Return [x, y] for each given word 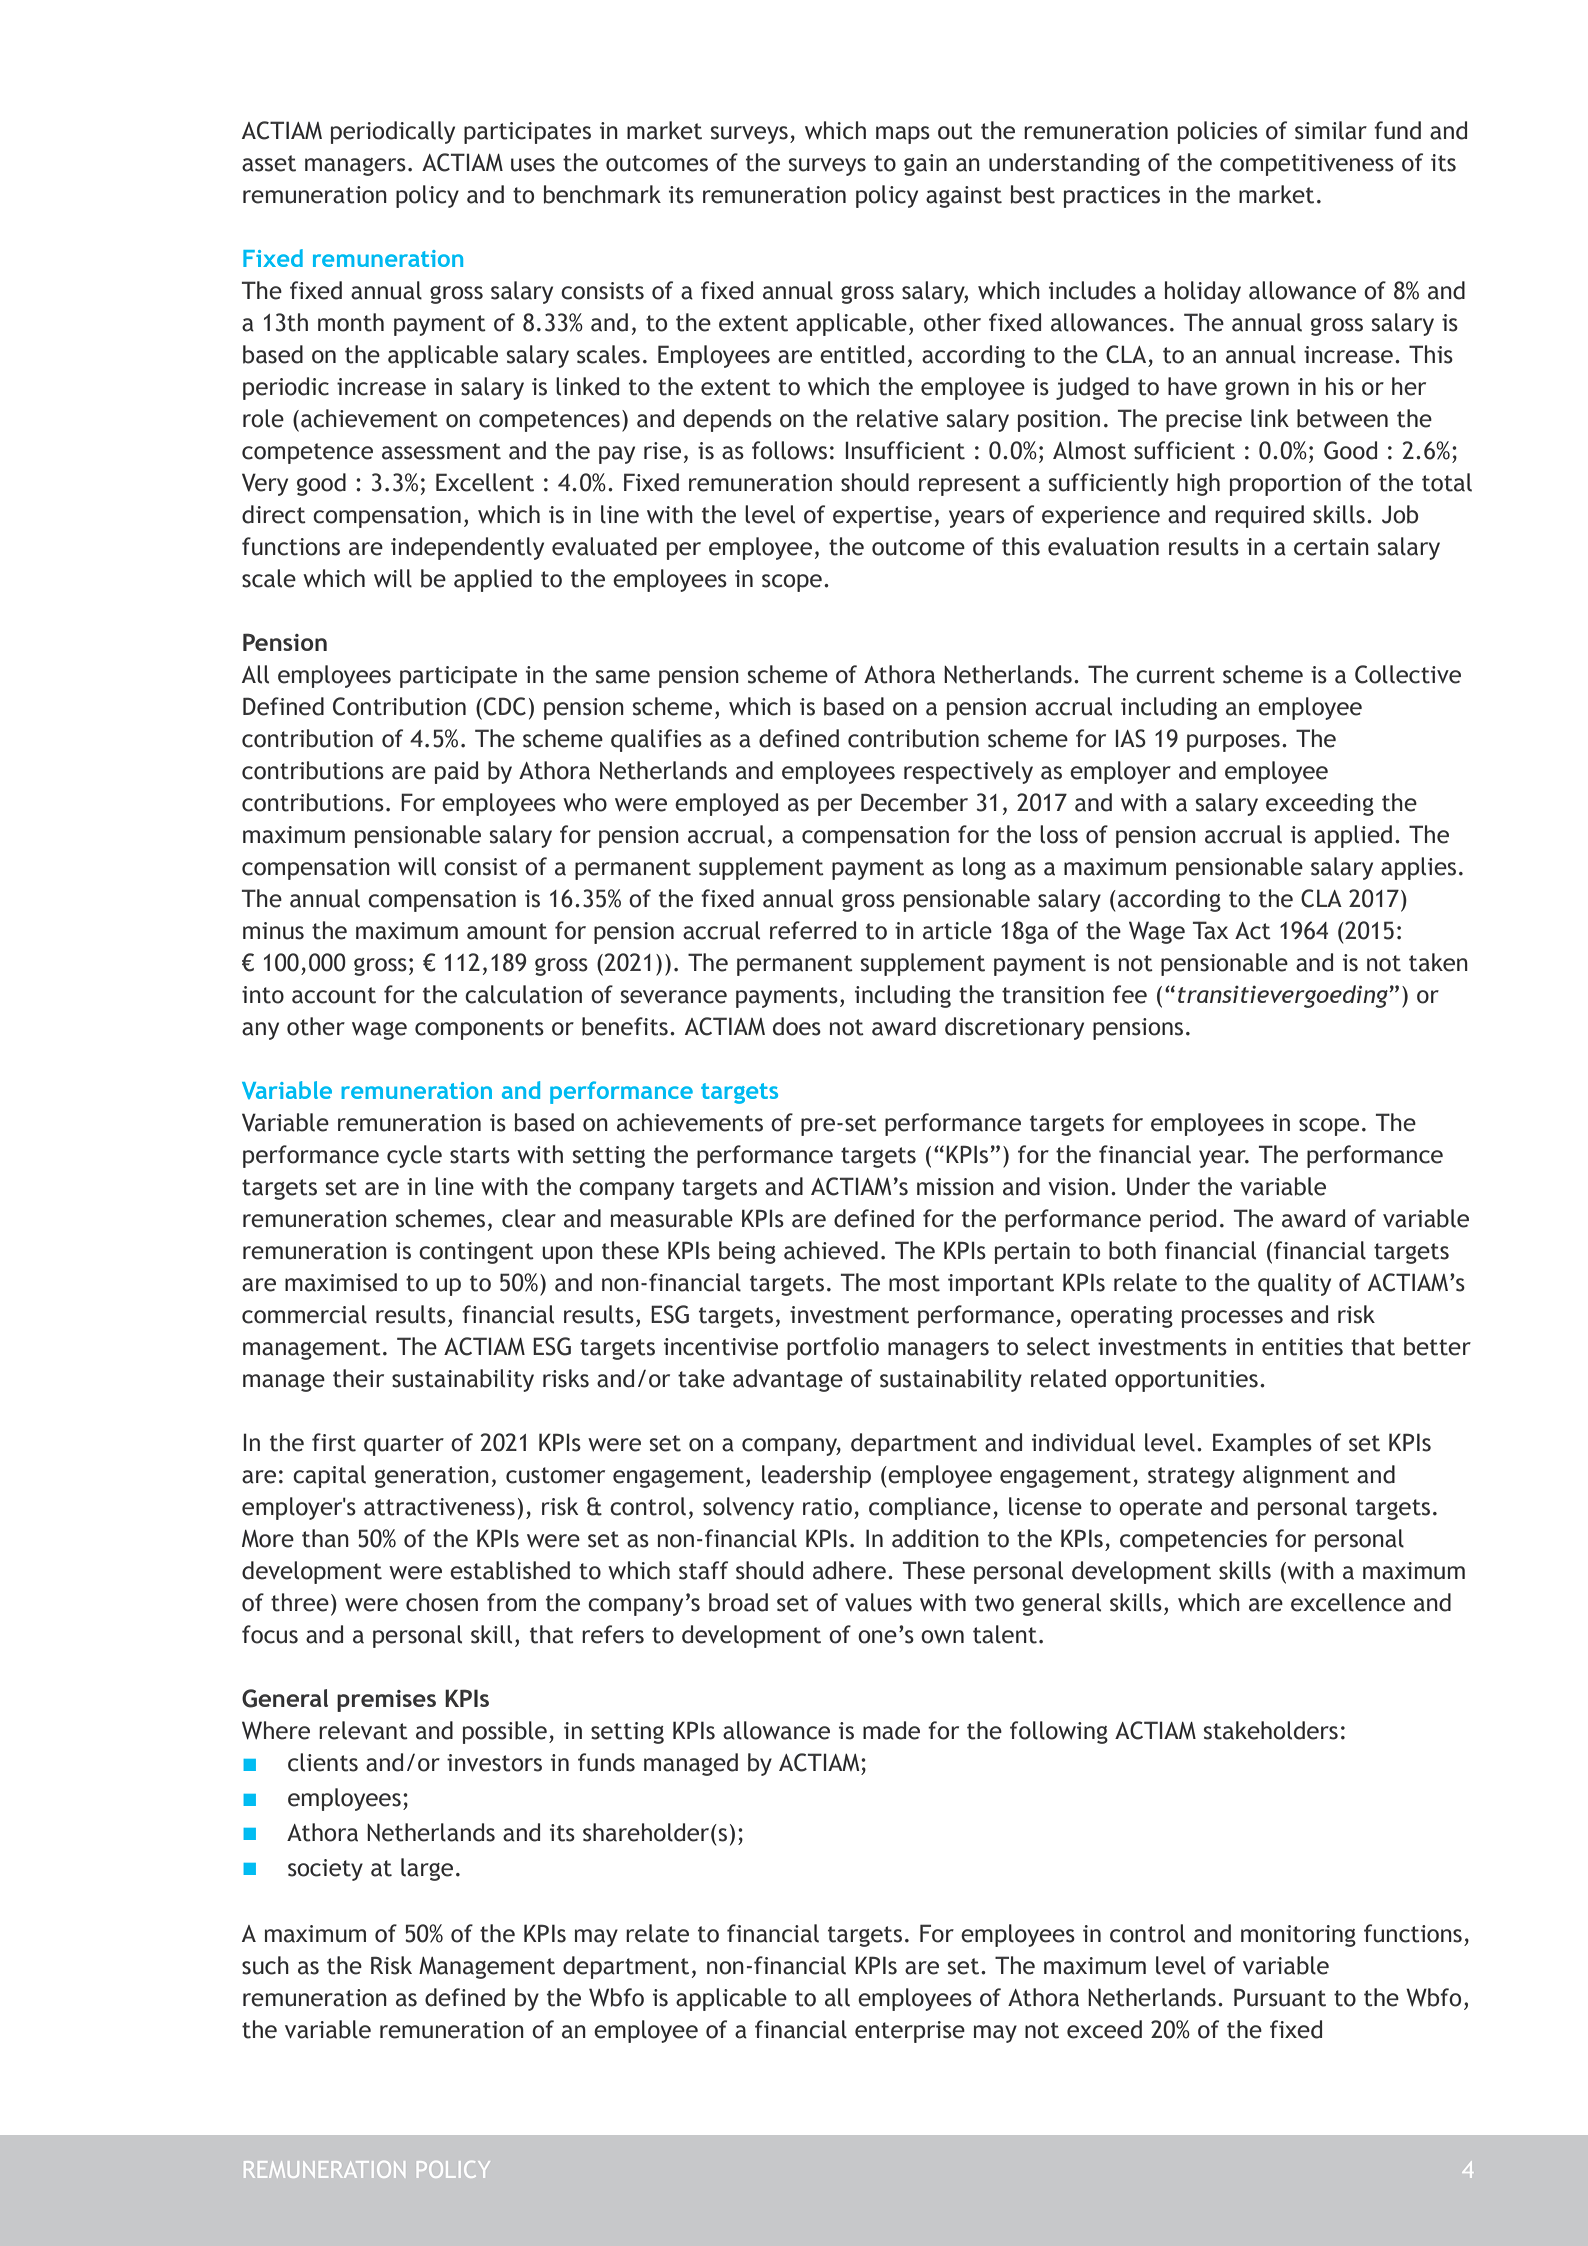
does [797, 1026]
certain [1331, 547]
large [427, 1869]
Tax [1210, 930]
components [479, 1029]
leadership [816, 1476]
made [891, 1730]
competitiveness [1307, 165]
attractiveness [439, 1507]
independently [467, 548]
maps [903, 135]
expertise [882, 517]
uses [533, 165]
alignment [1296, 1476]
